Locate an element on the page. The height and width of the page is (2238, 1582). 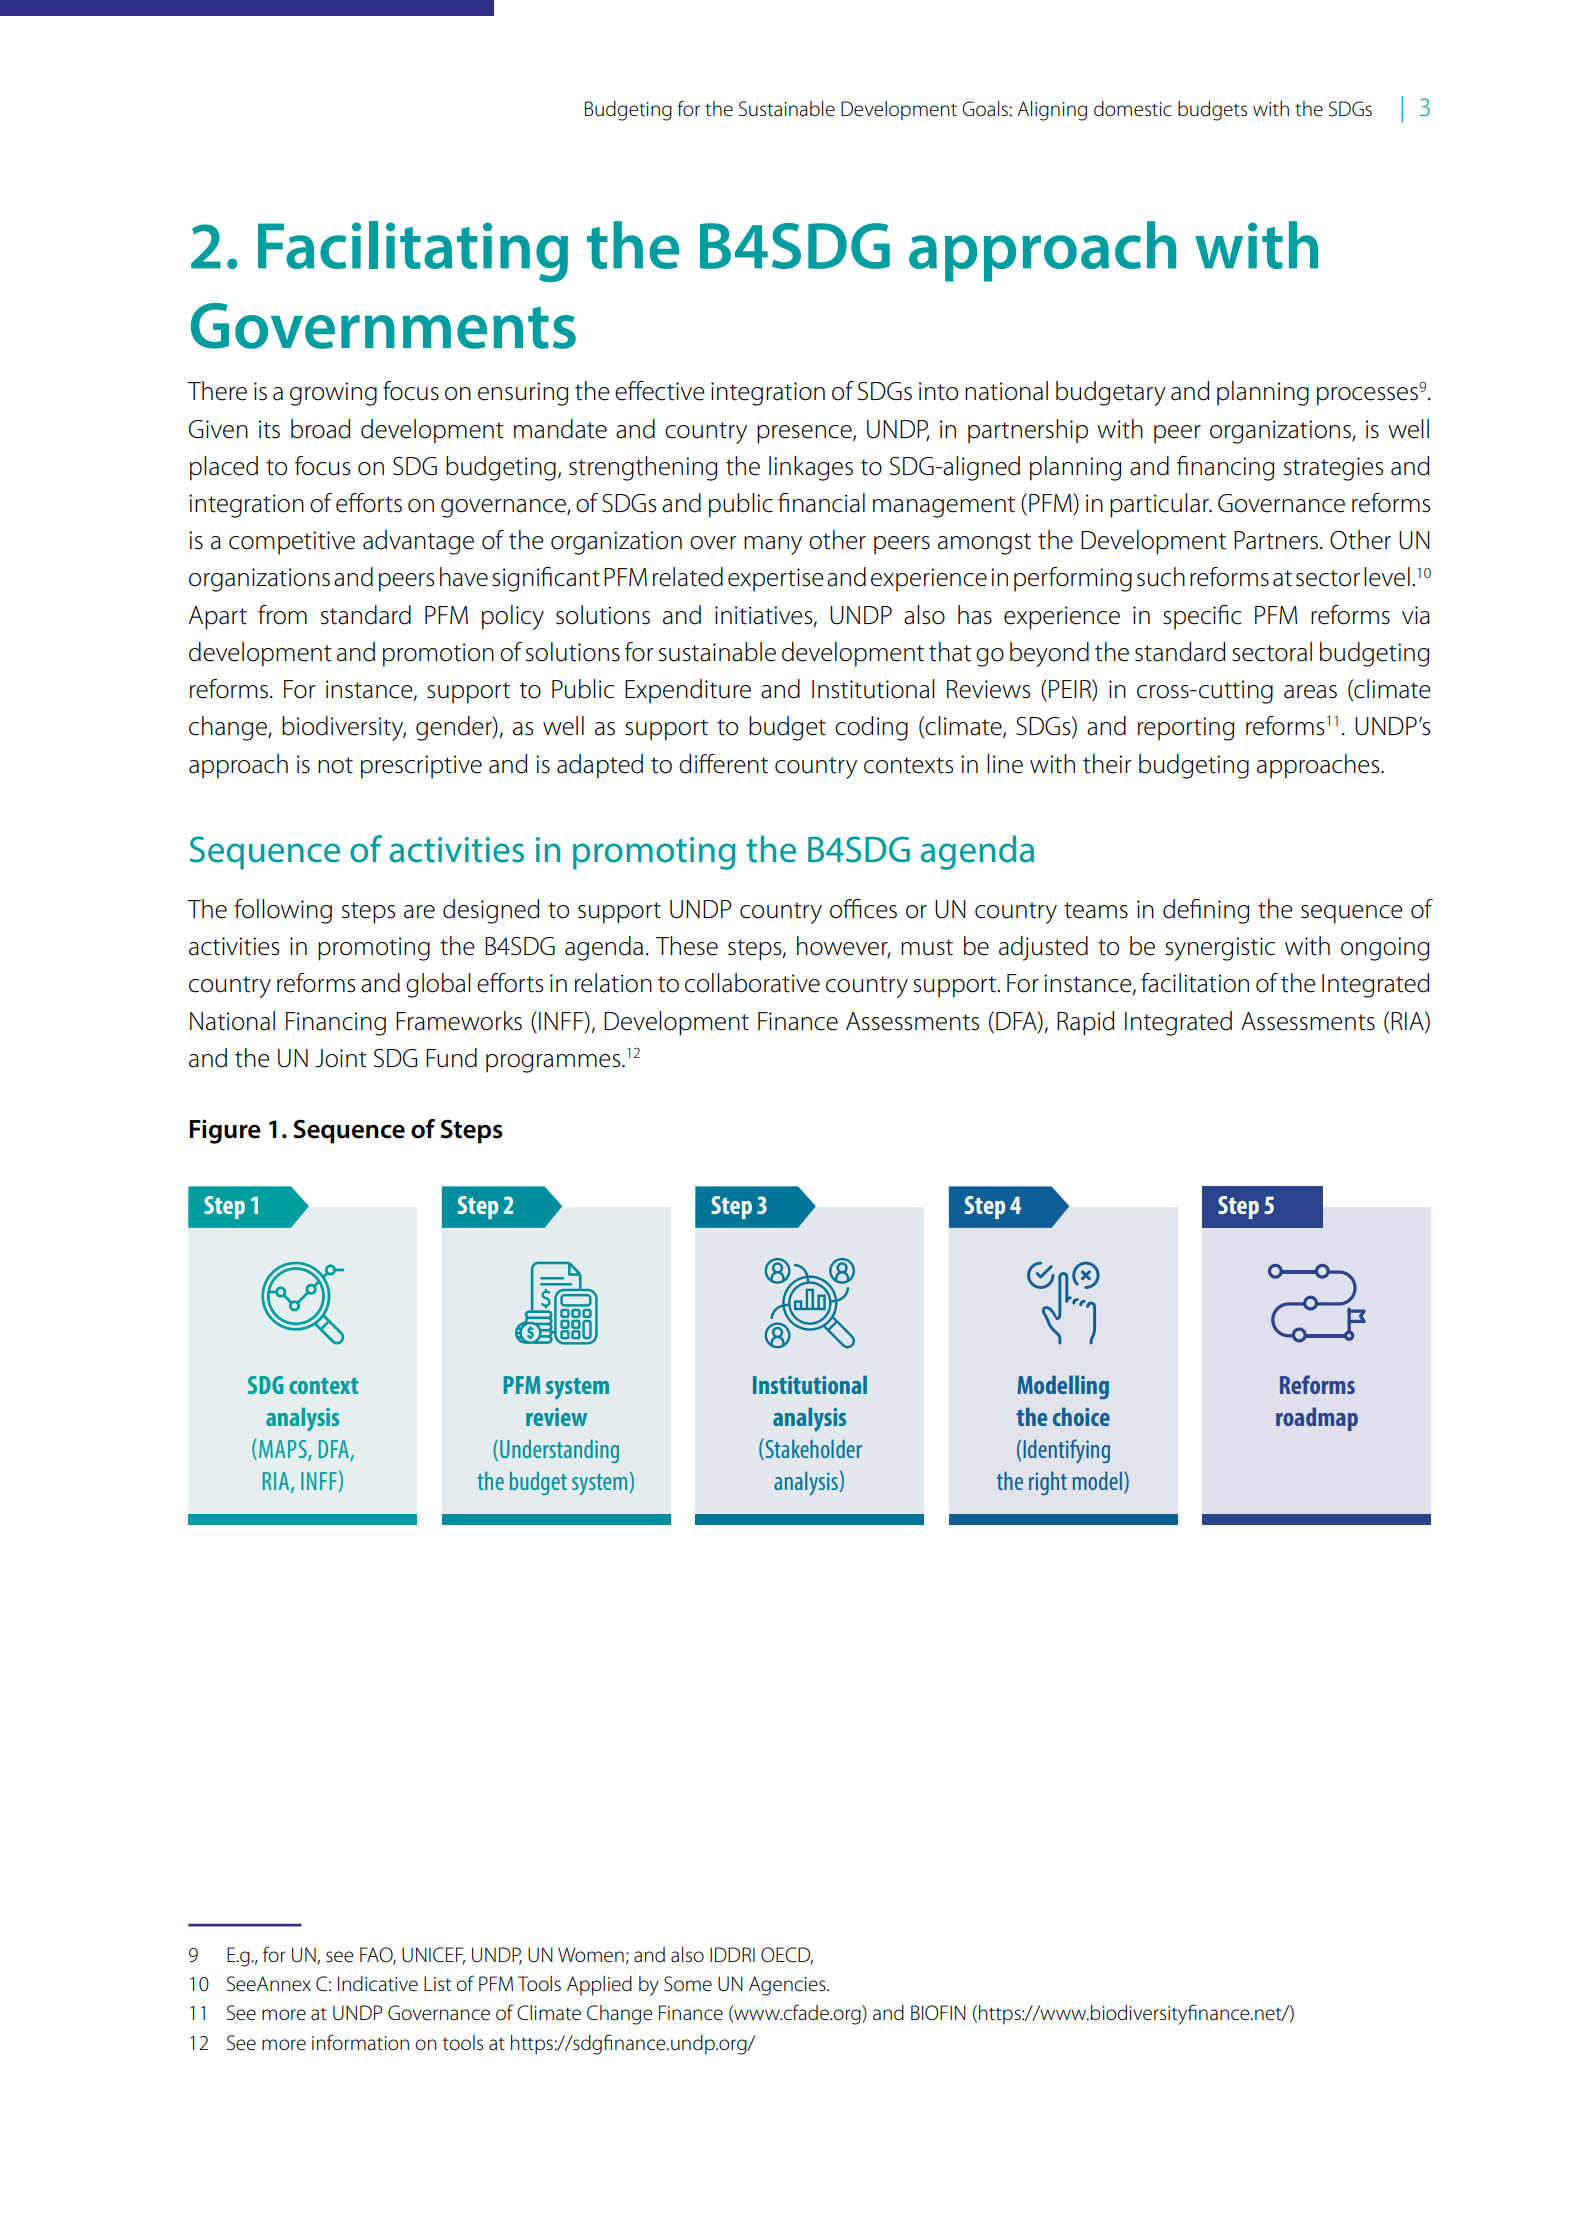
Facilitating is located at coordinates (413, 251).
